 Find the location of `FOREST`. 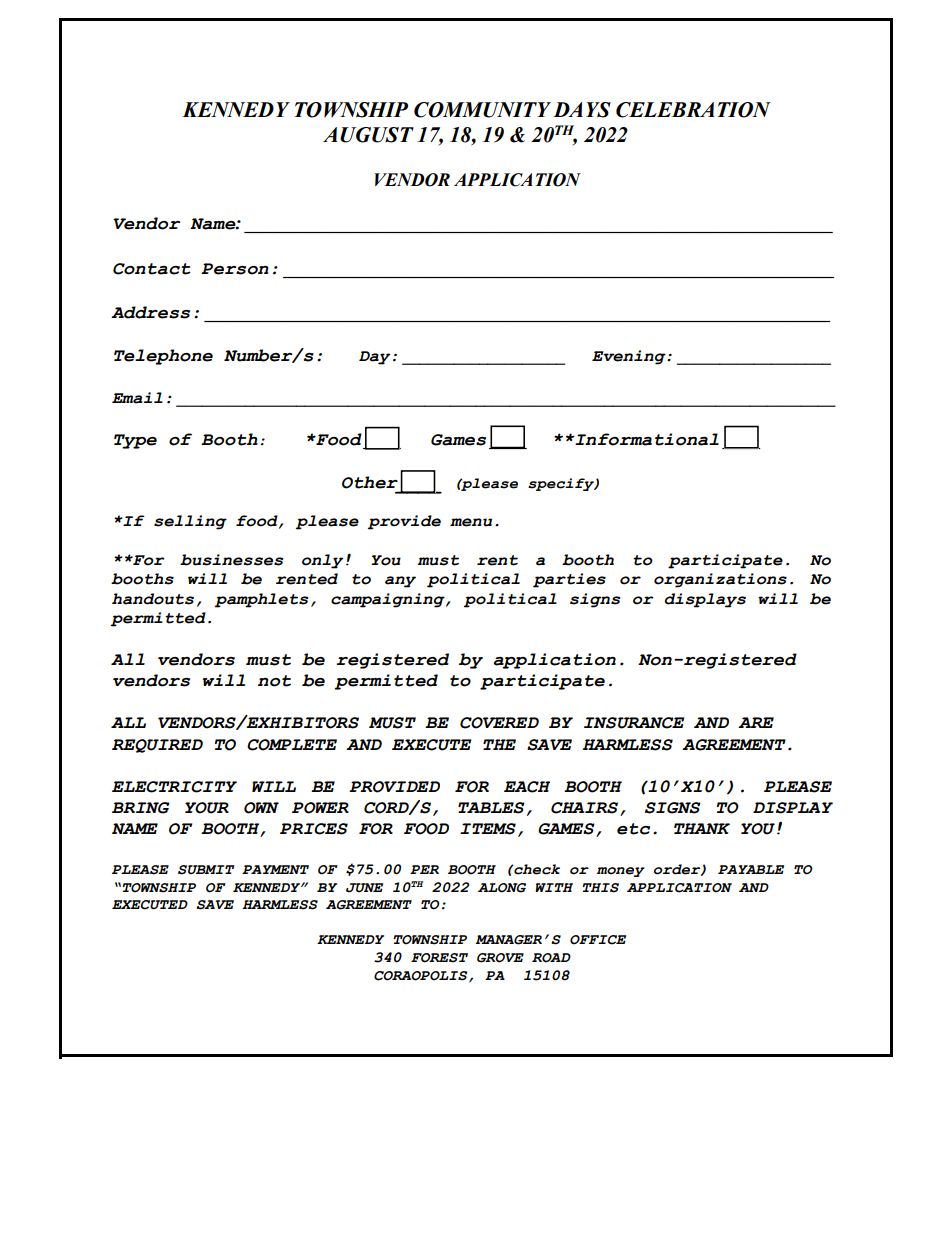

FOREST is located at coordinates (439, 958).
